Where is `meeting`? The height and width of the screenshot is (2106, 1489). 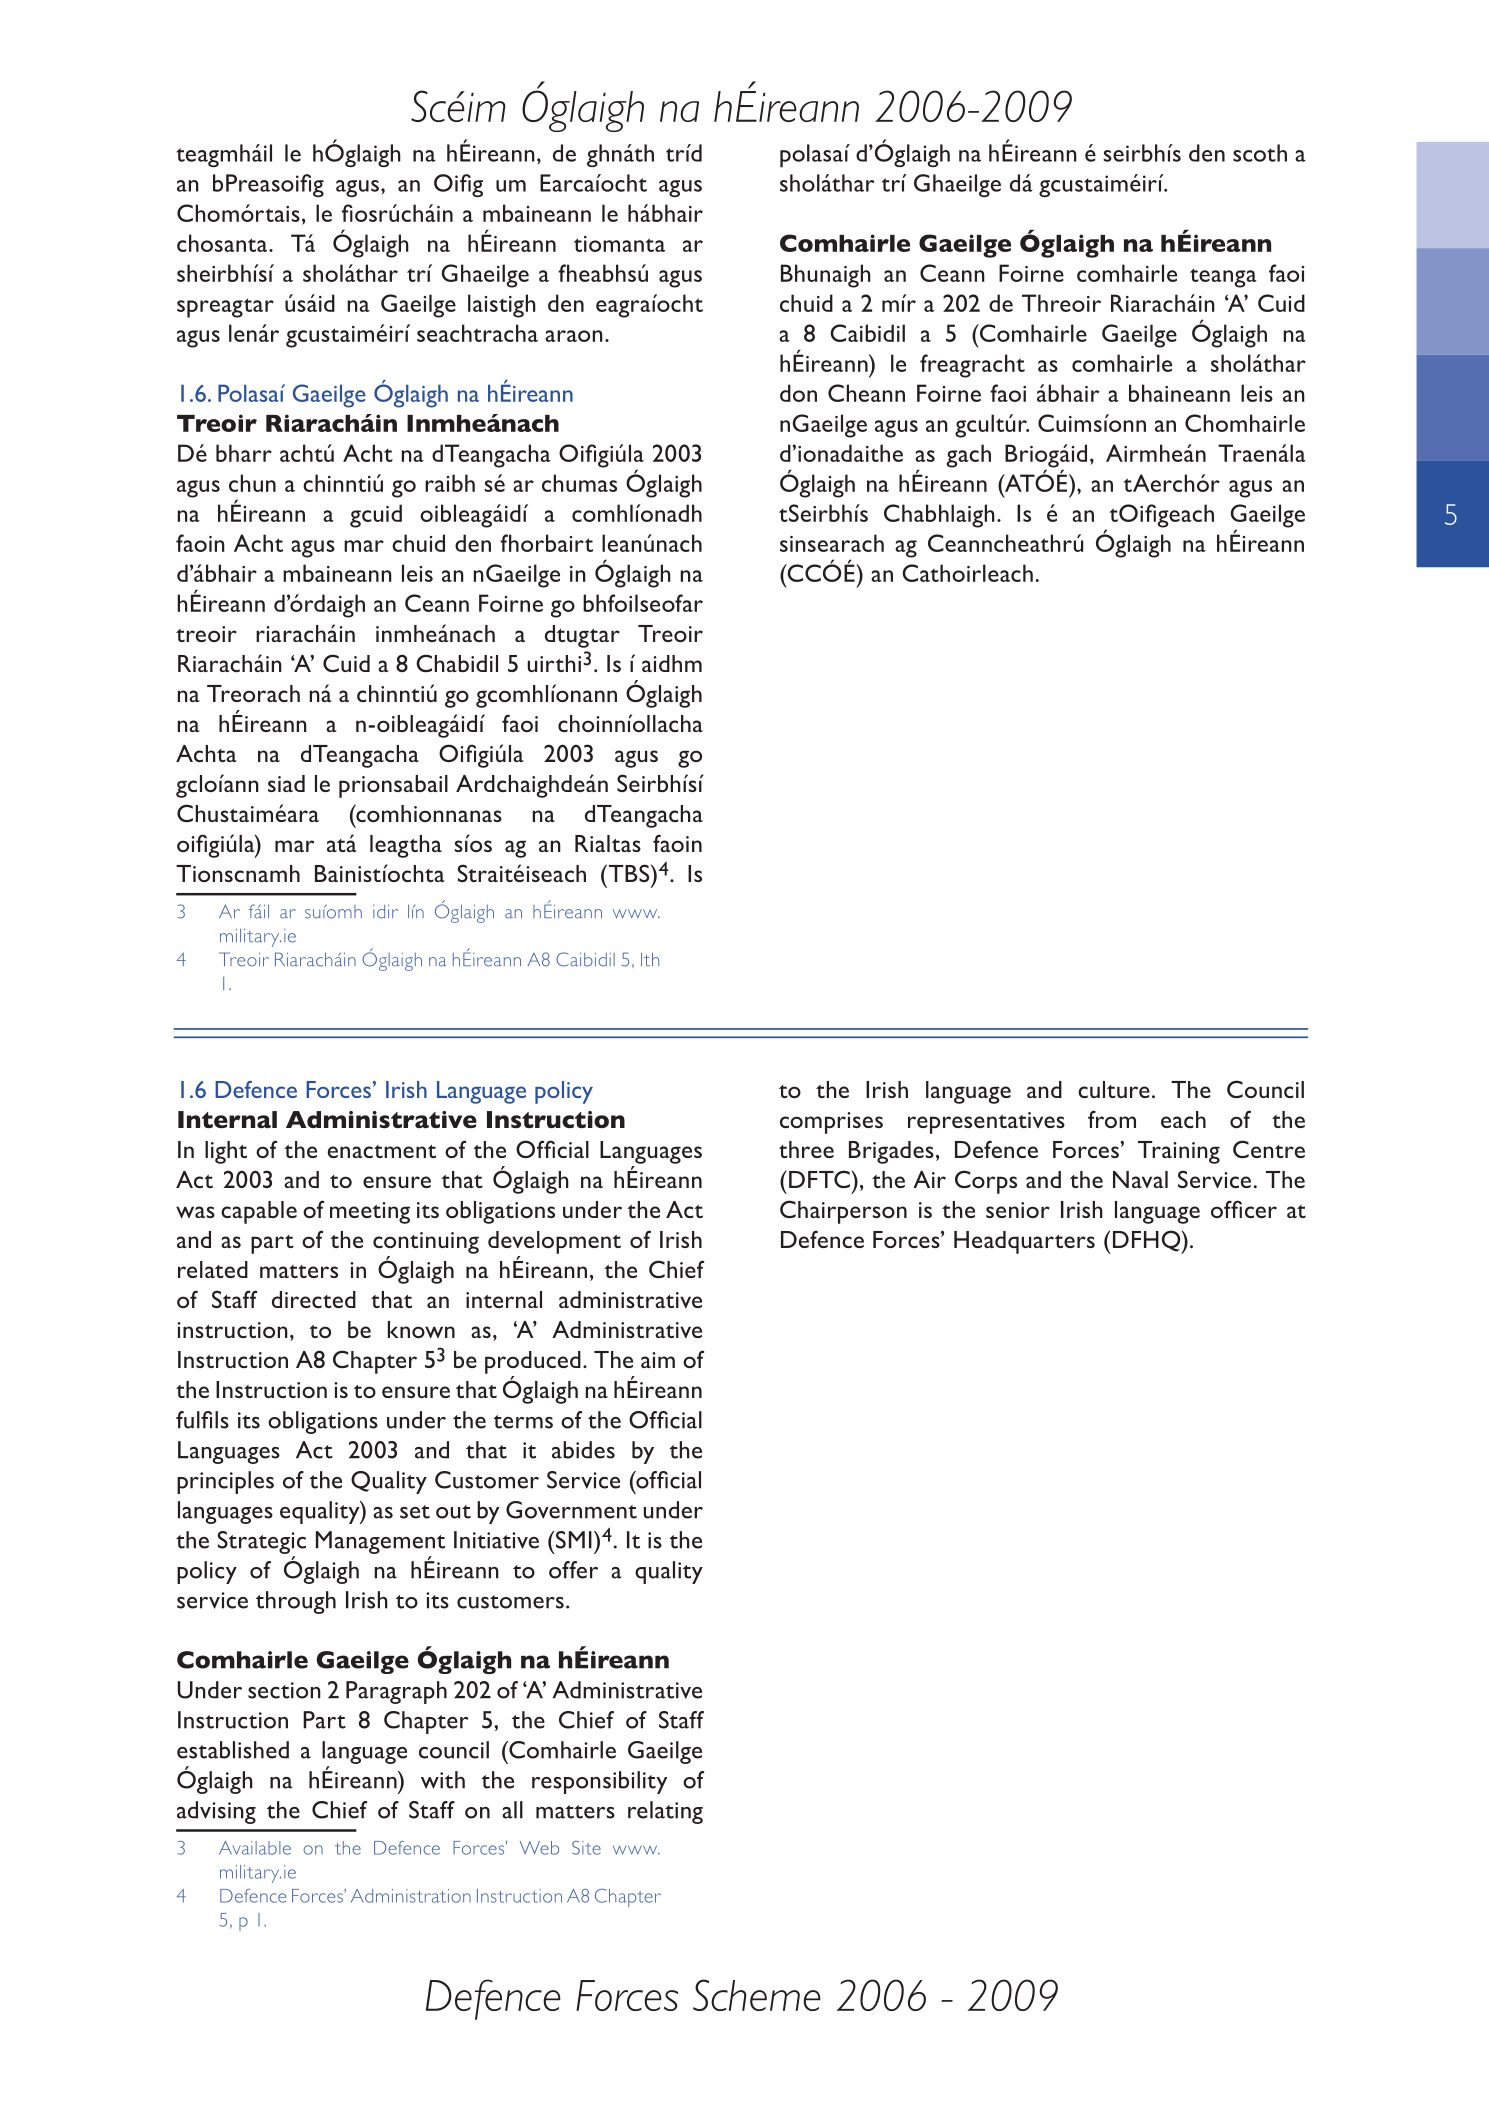 meeting is located at coordinates (370, 1213).
